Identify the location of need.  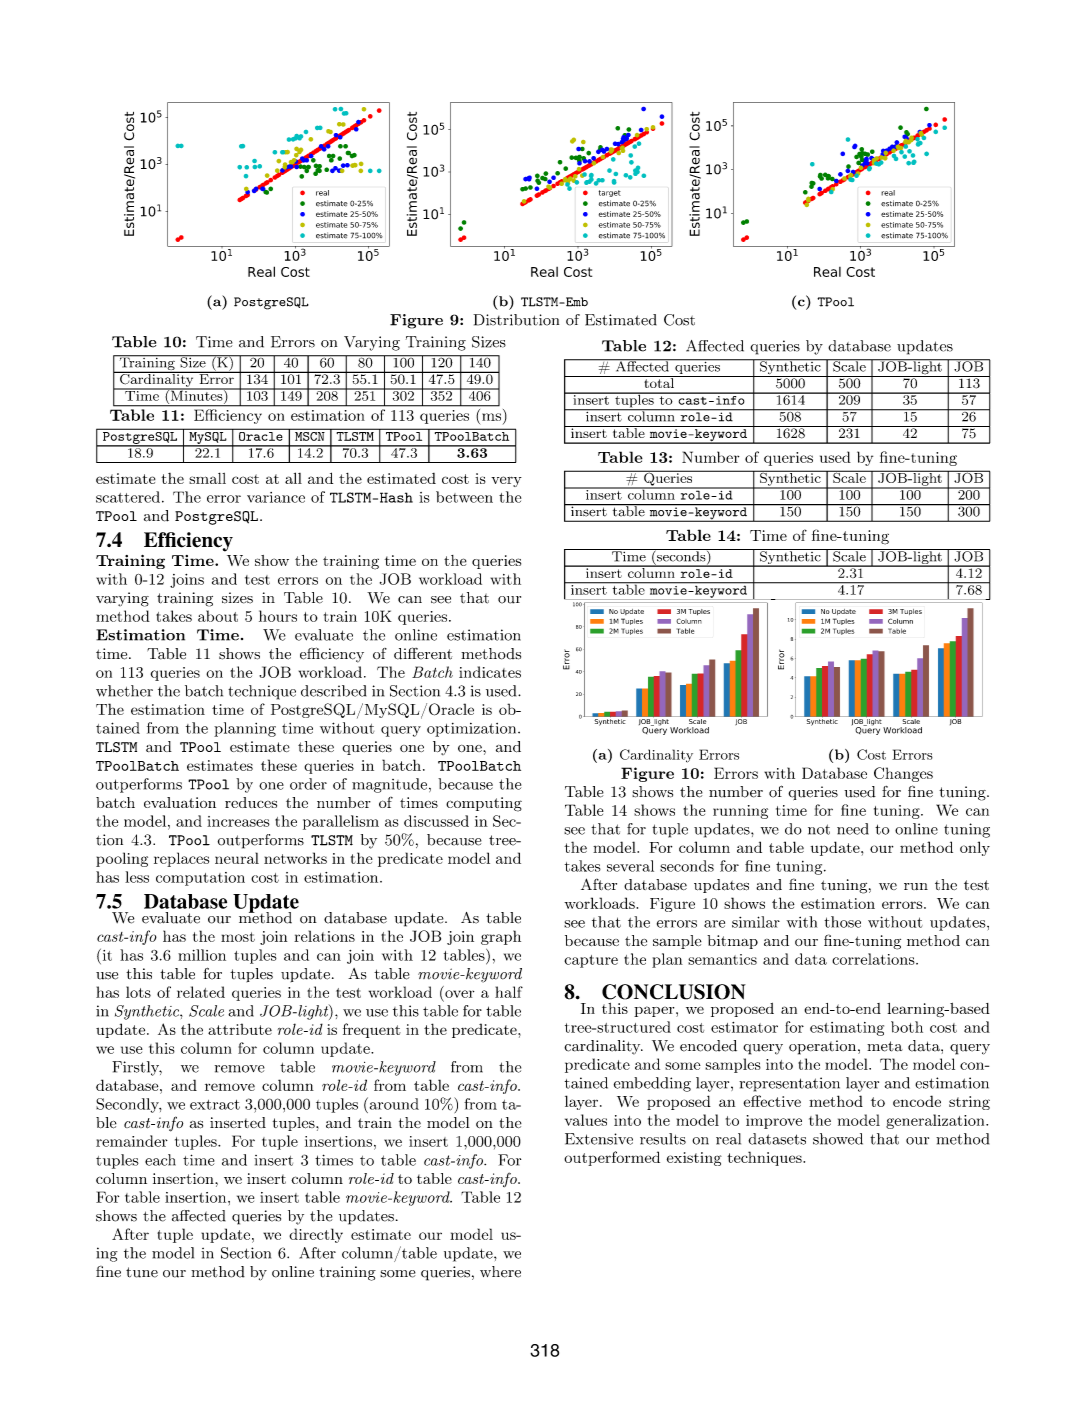
(853, 829).
